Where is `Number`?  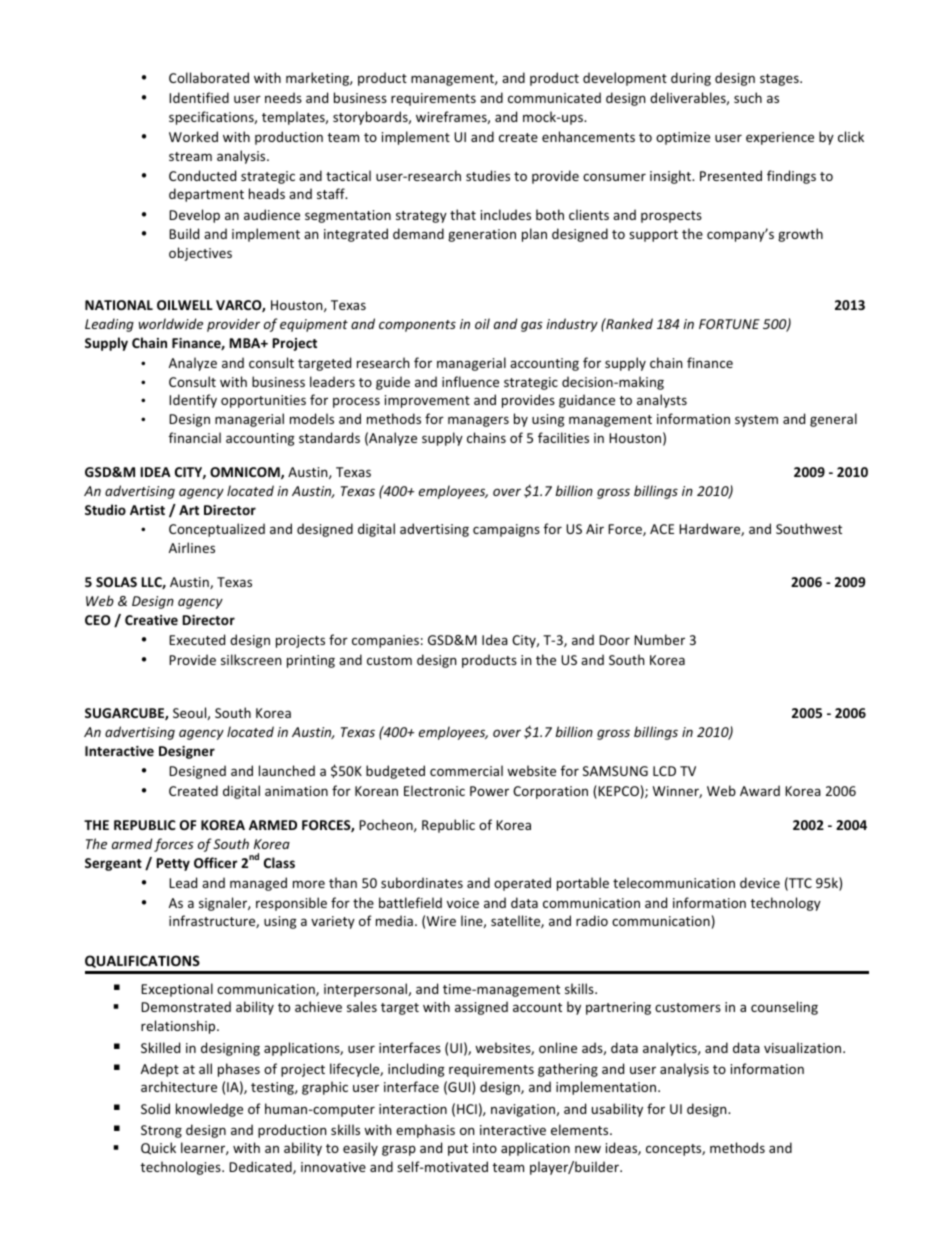
Number is located at coordinates (659, 639).
